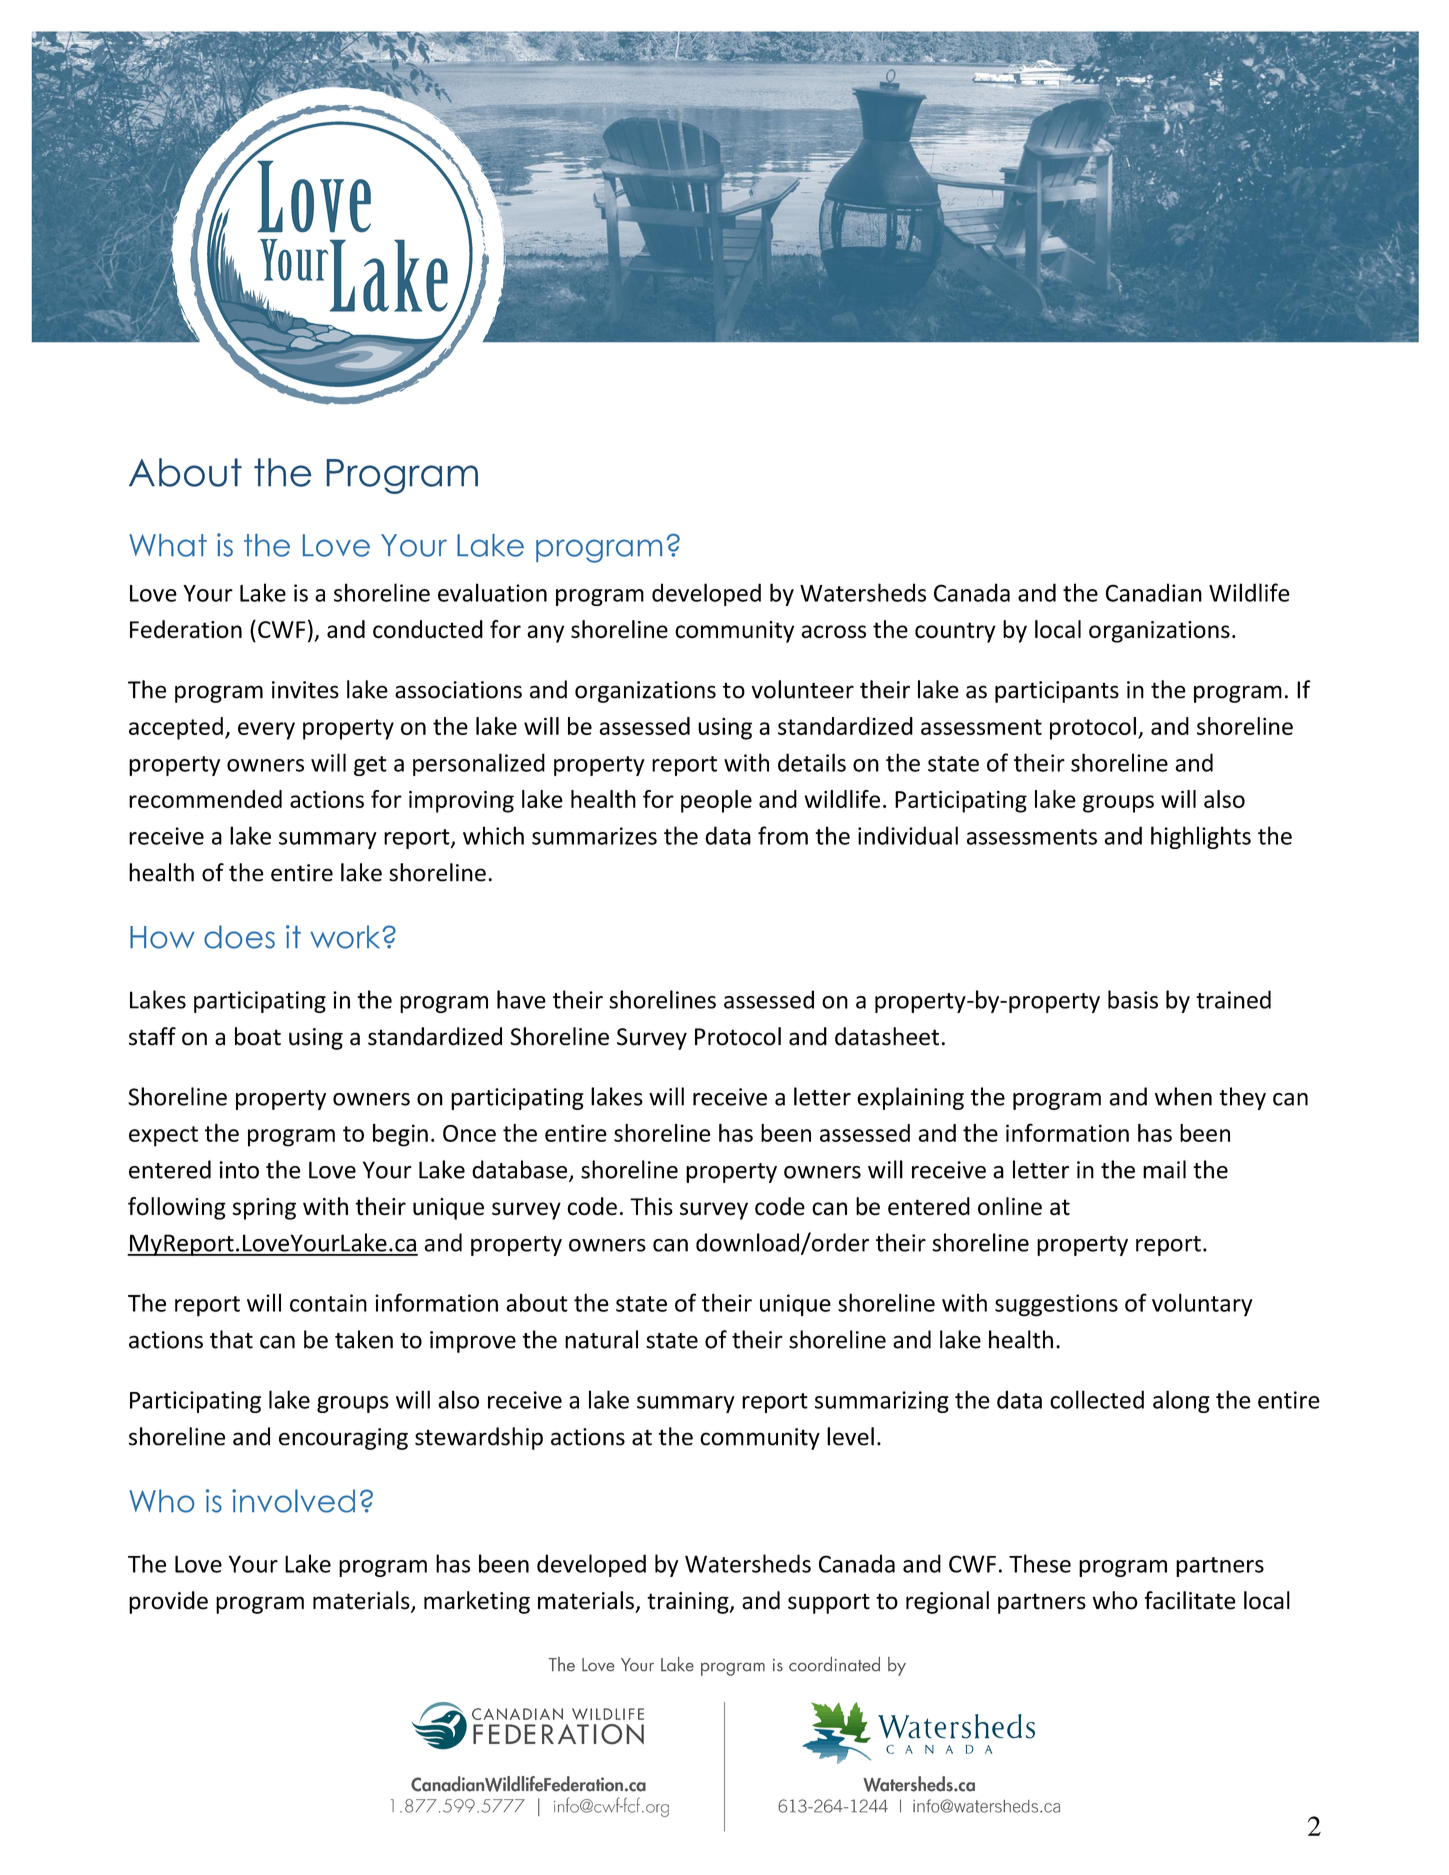 This document has height=1875, width=1449. What do you see at coordinates (689, 1603) in the document?
I see `training` at bounding box center [689, 1603].
